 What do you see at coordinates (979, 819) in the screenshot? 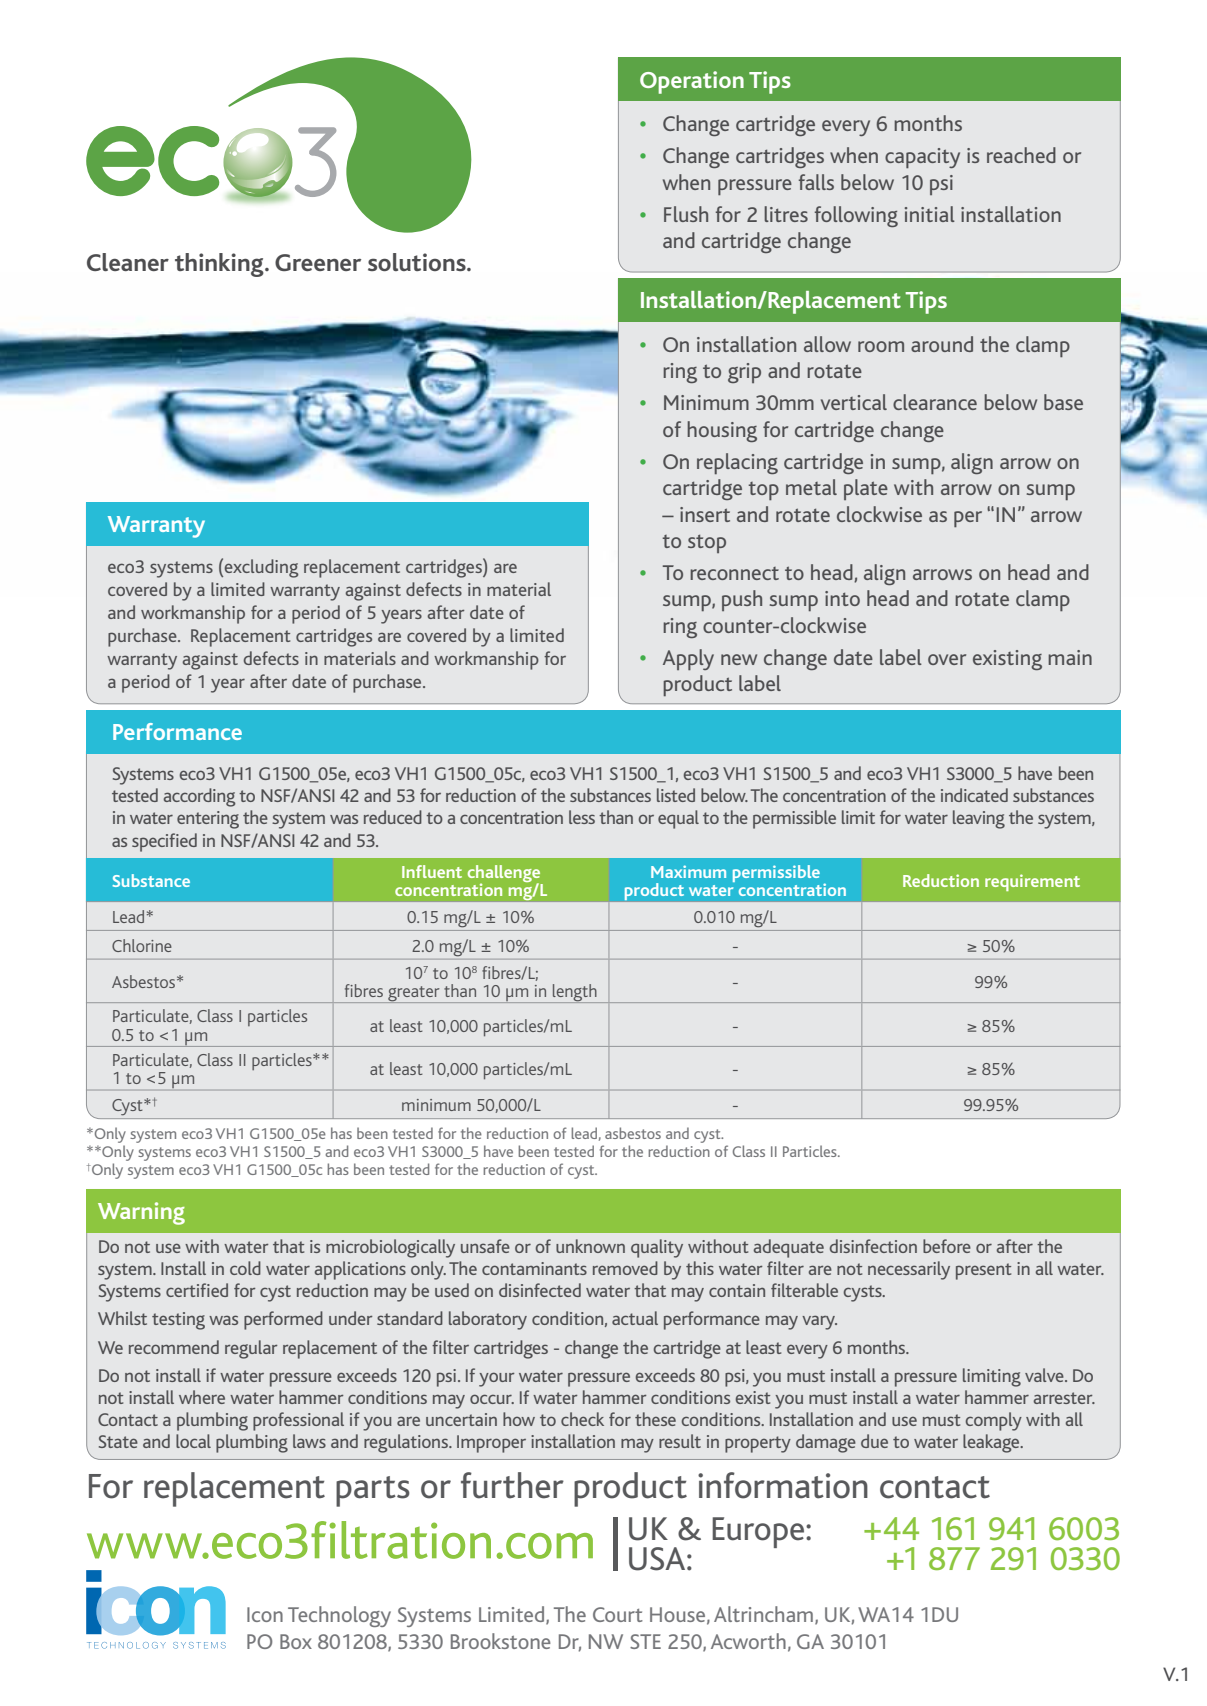
I see `leaving` at bounding box center [979, 819].
